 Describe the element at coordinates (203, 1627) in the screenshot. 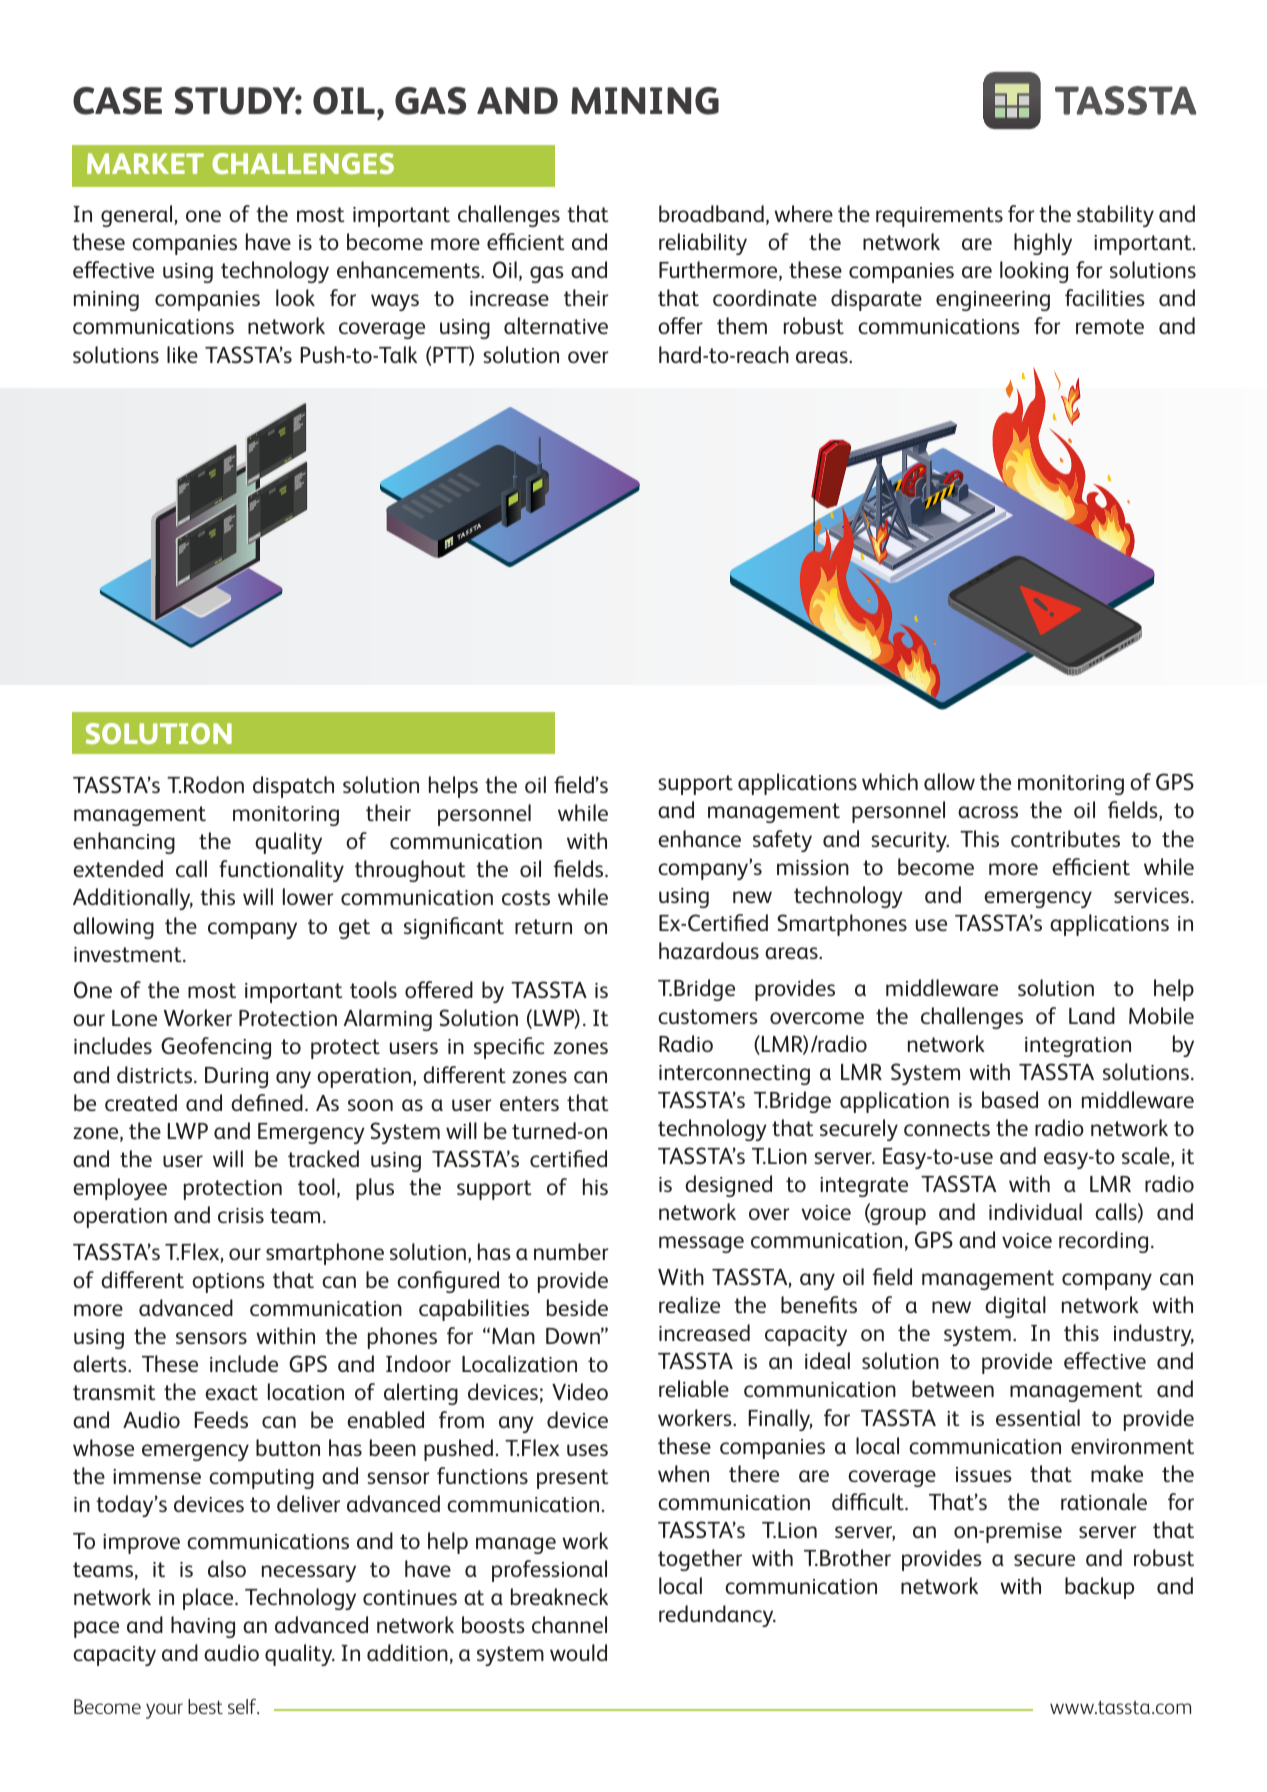

I see `having` at that location.
